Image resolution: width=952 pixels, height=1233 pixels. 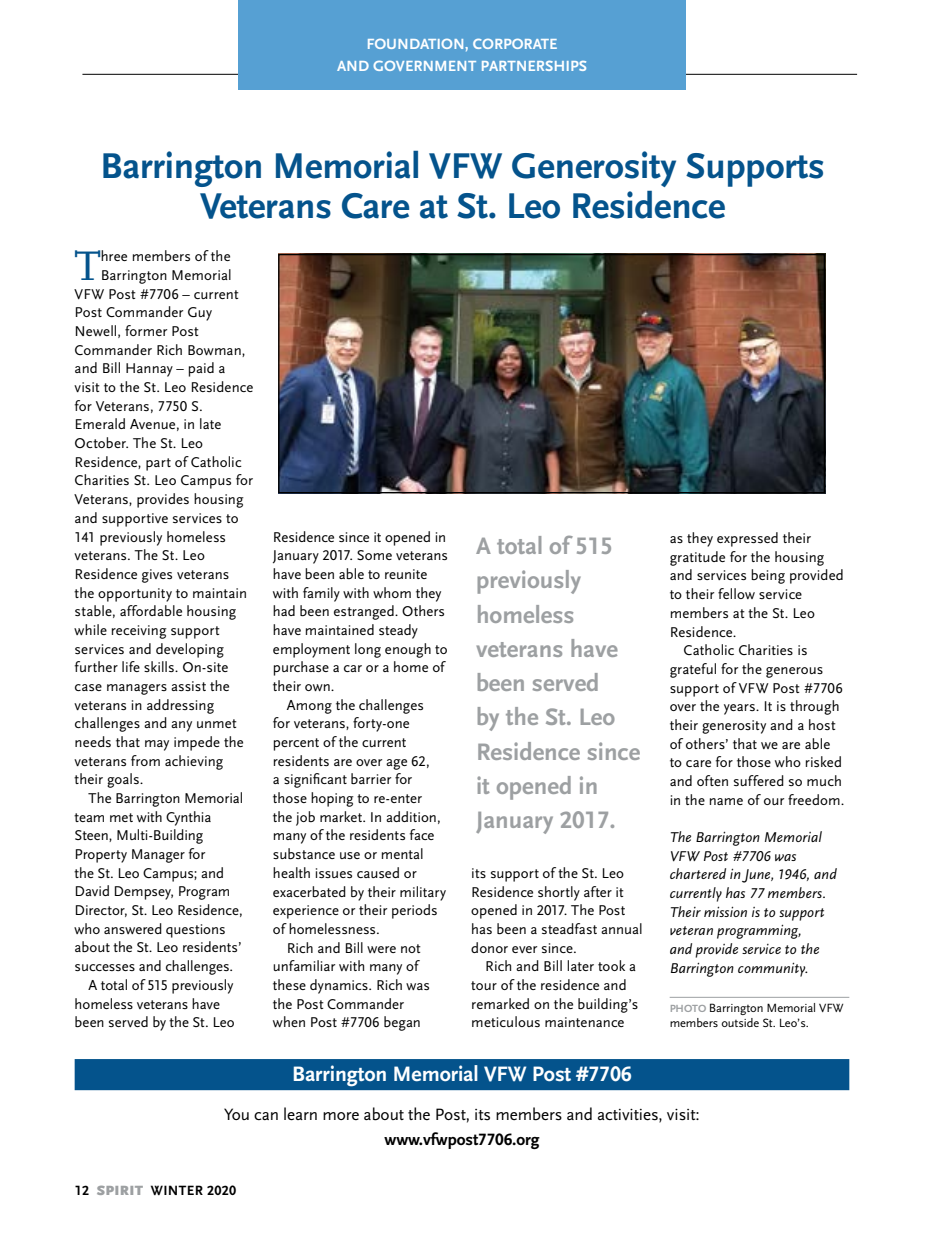 What do you see at coordinates (736, 593) in the screenshot?
I see `fellow` at bounding box center [736, 593].
